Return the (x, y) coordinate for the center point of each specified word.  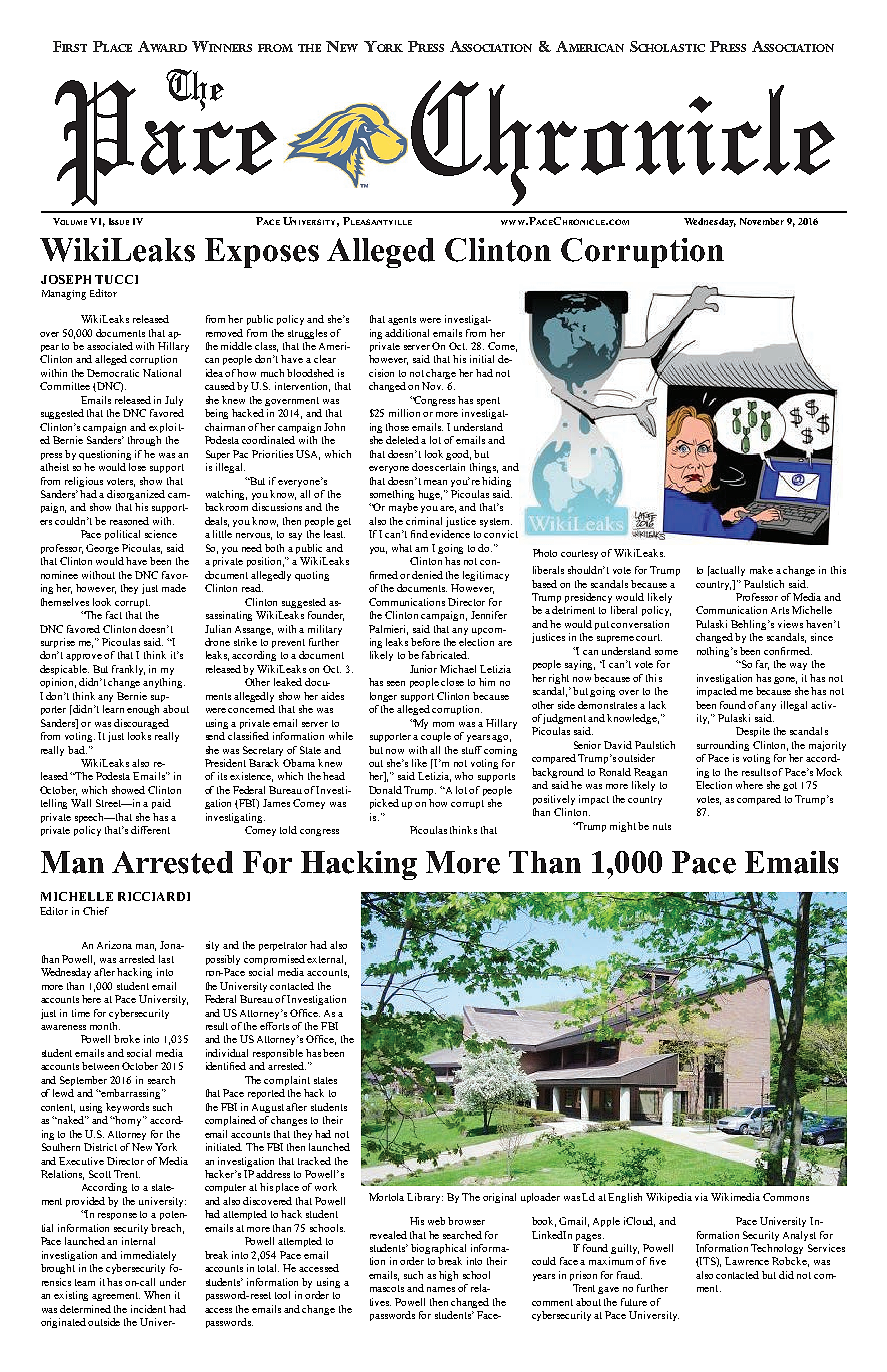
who (464, 776)
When (157, 1295)
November (762, 221)
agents (402, 320)
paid (161, 804)
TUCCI (116, 279)
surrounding (723, 746)
